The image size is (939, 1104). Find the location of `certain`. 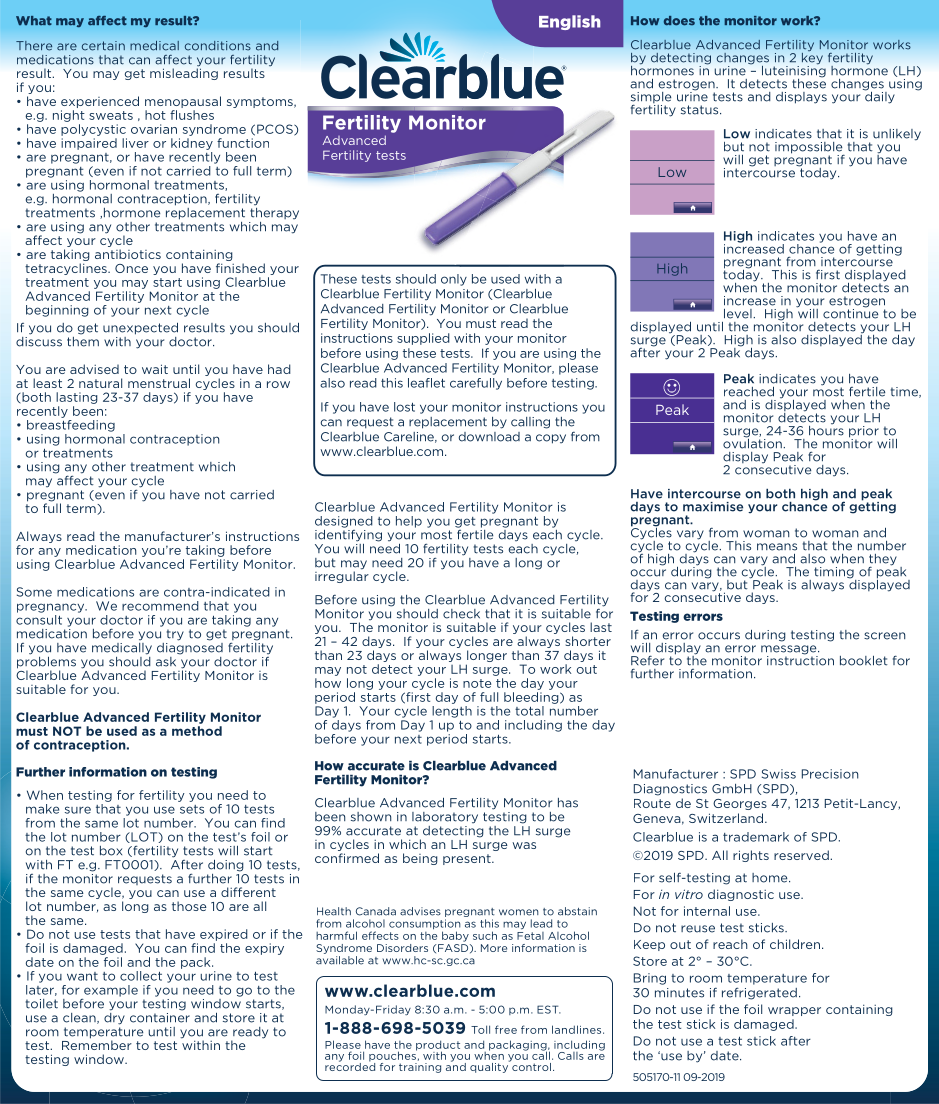

certain is located at coordinates (103, 45).
